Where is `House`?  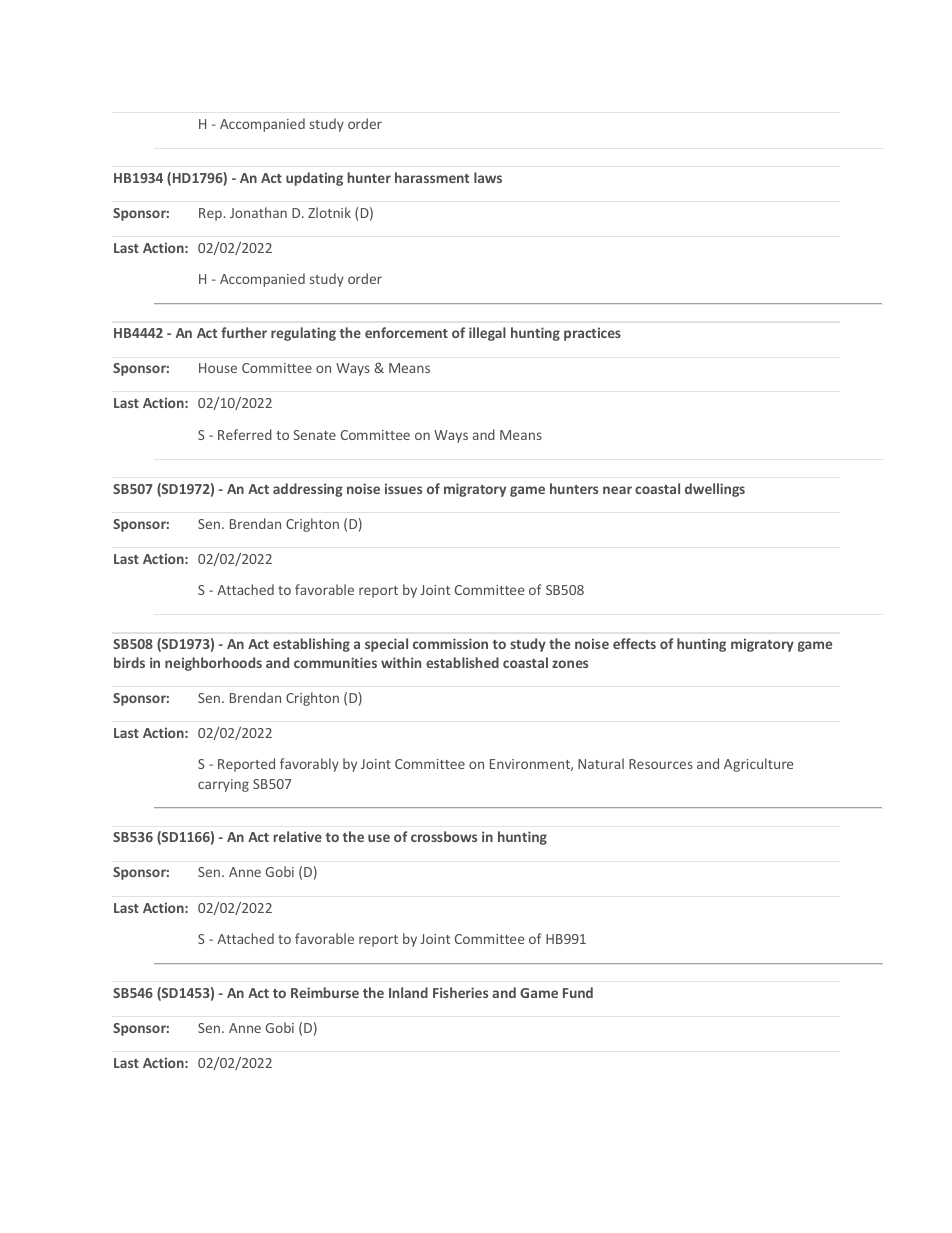
House is located at coordinates (218, 368).
